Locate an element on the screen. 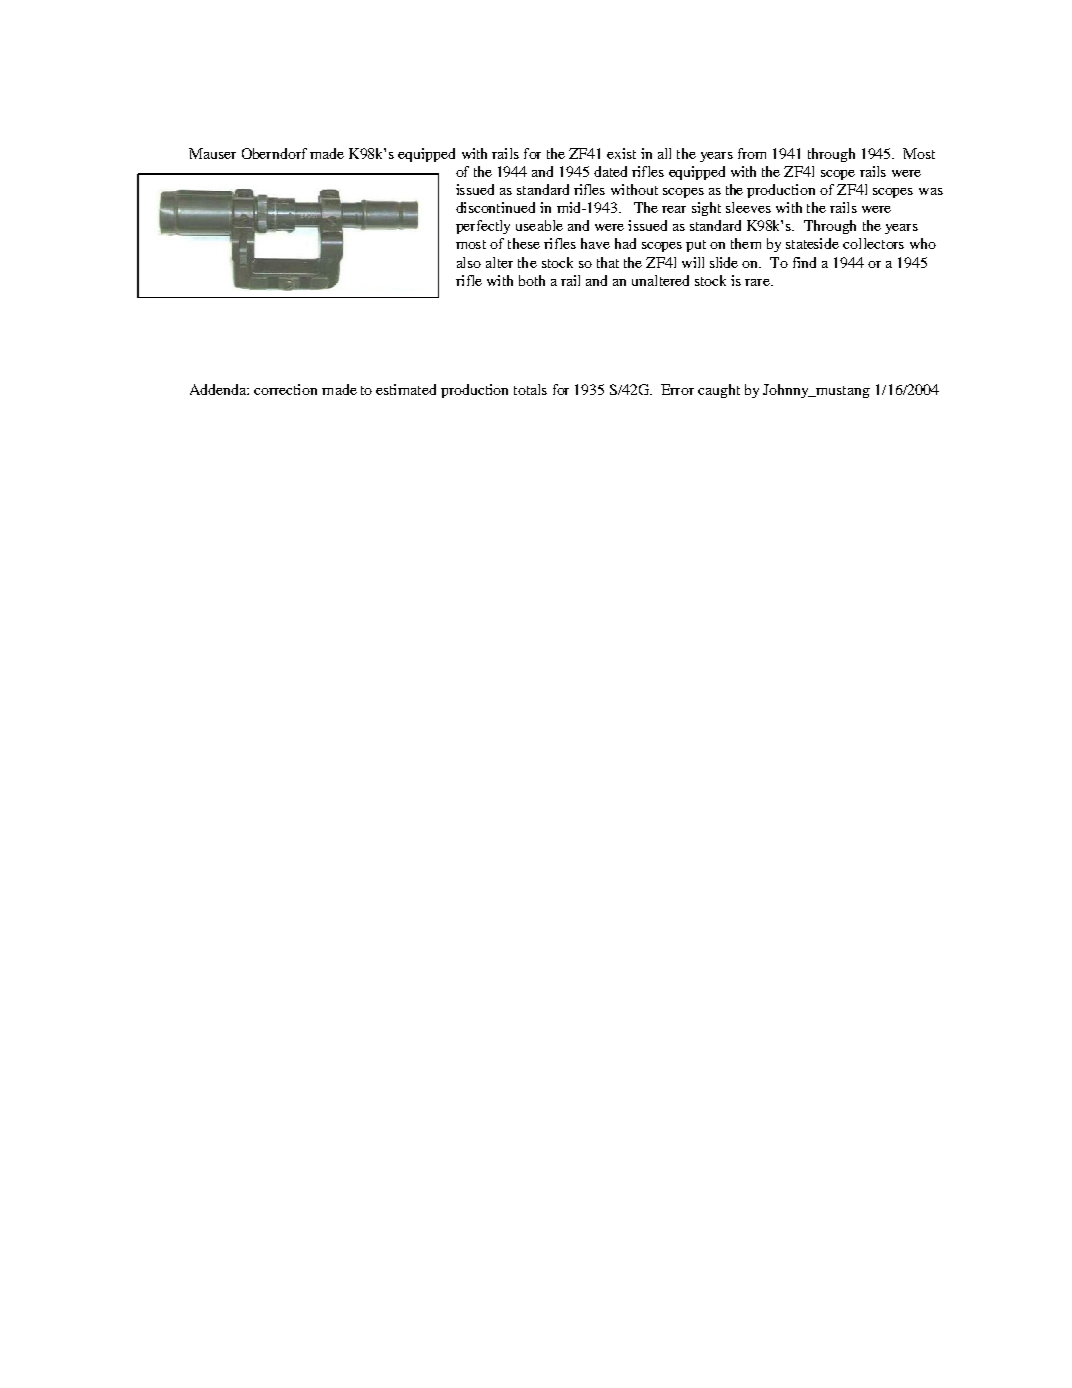 This screenshot has height=1388, width=1072. rare is located at coordinates (759, 282).
